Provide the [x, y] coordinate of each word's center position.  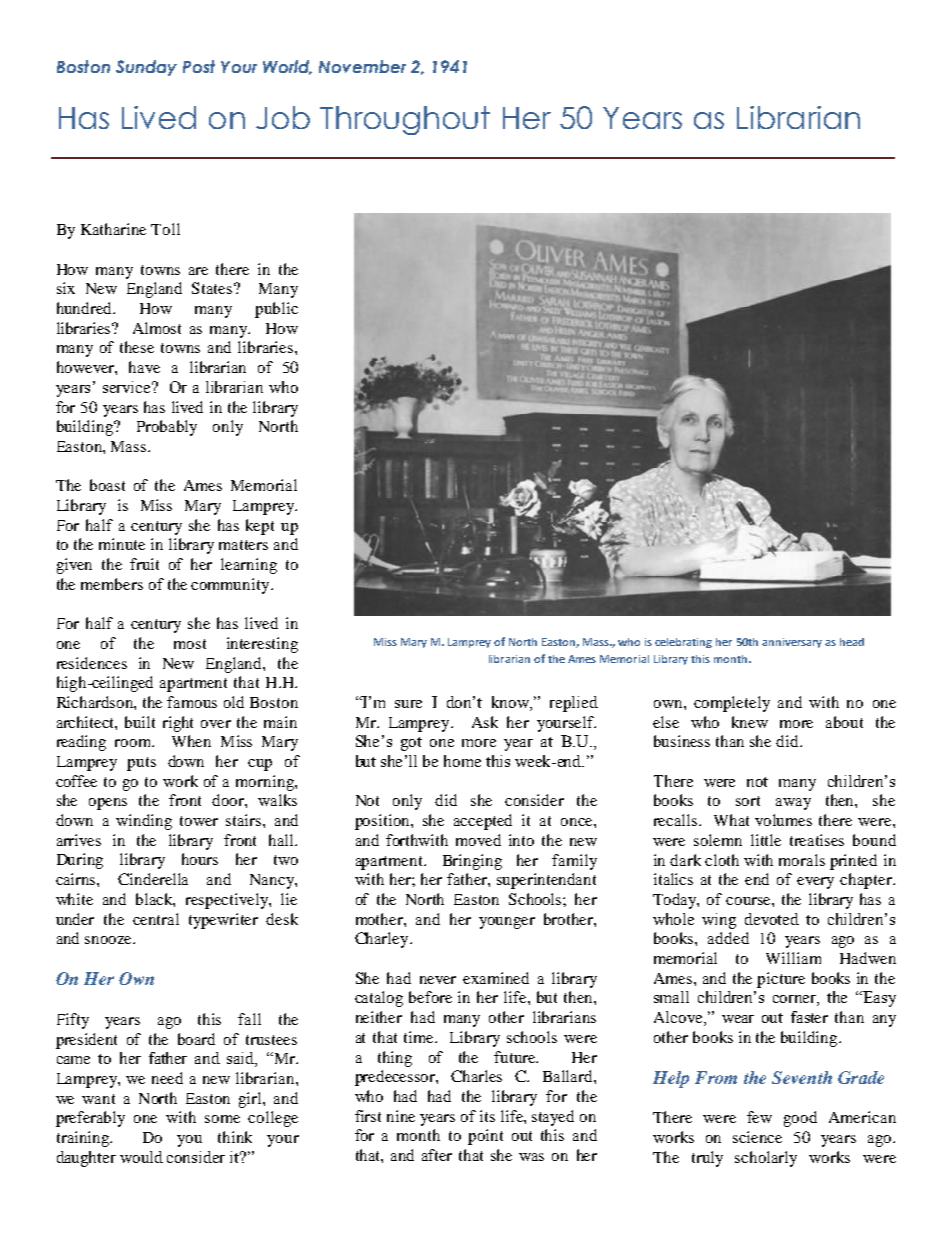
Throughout [405, 120]
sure [408, 704]
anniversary [792, 643]
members [112, 584]
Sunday [146, 68]
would [141, 1157]
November [362, 66]
